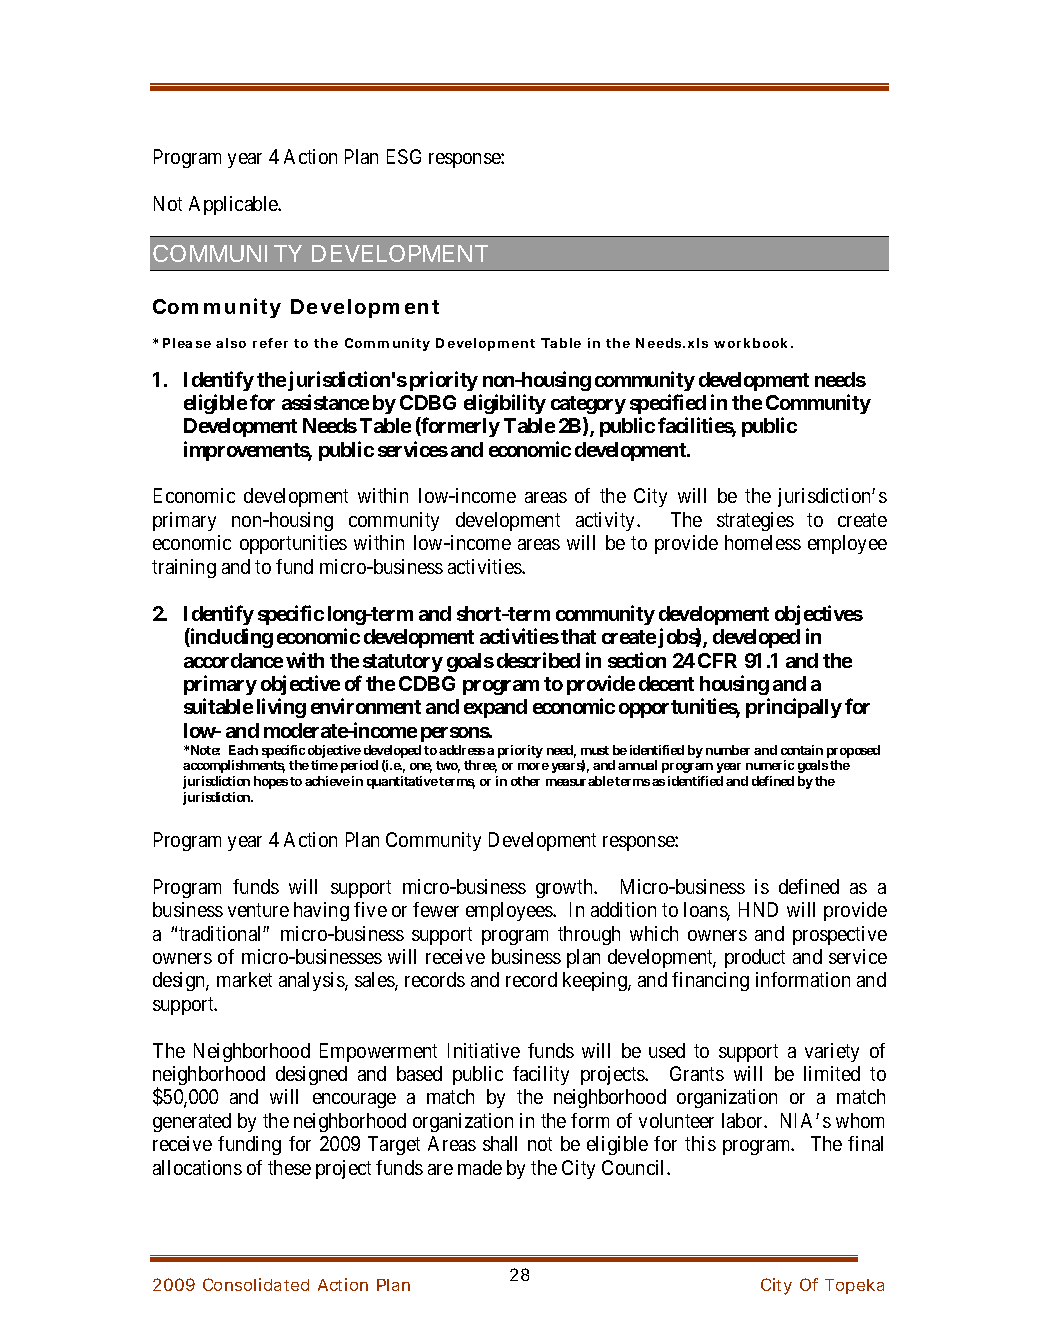 This page has width=1039, height=1344. Describe the element at coordinates (607, 521) in the page. I see `activity` at that location.
